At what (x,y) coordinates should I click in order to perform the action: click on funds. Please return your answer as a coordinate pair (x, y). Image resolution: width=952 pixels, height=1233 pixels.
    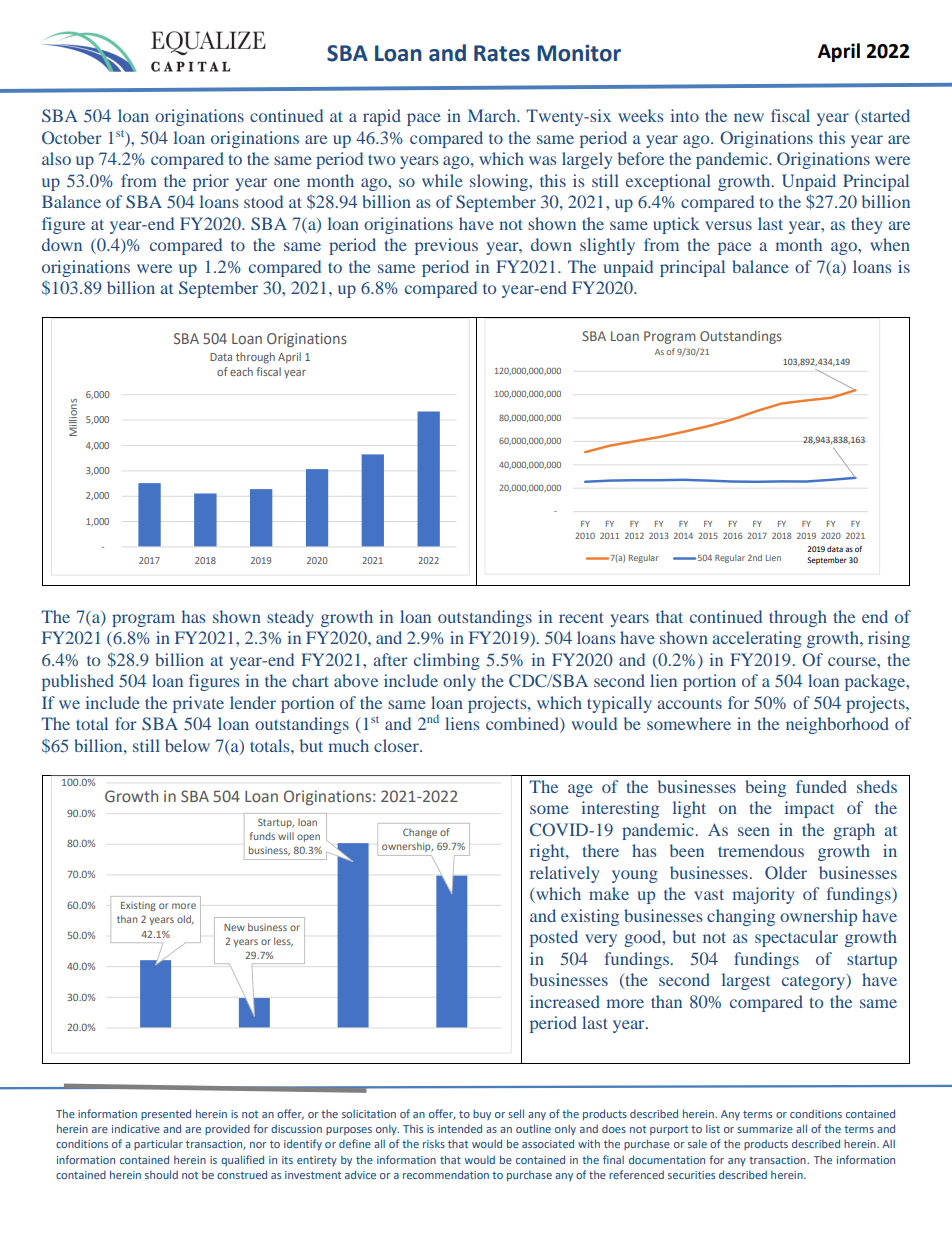
    Looking at the image, I should click on (262, 836).
